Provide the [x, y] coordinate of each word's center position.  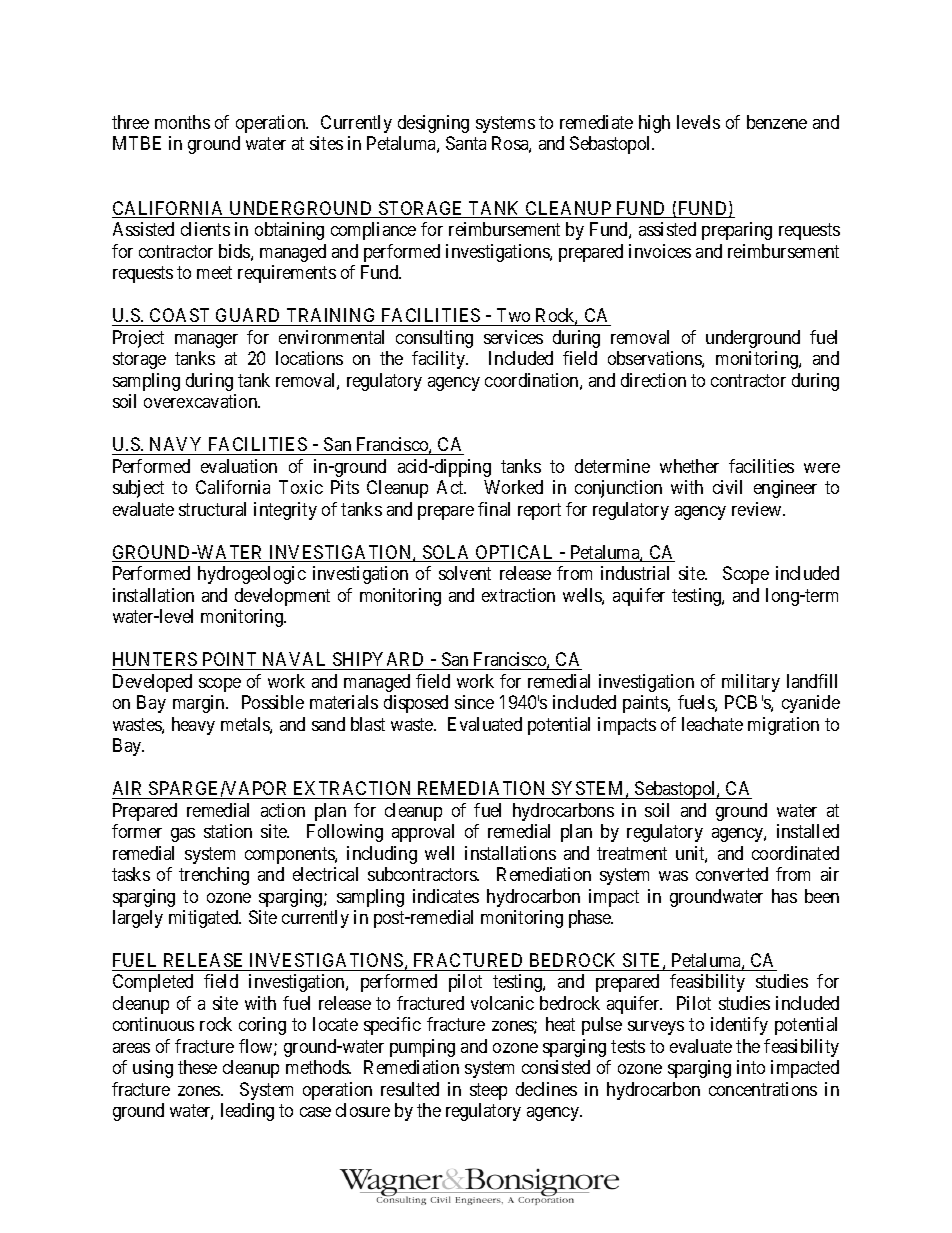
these [197, 1067]
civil [727, 487]
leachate [712, 724]
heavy [193, 726]
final [494, 509]
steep [488, 1091]
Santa [466, 143]
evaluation [239, 466]
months [182, 122]
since [474, 702]
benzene [777, 122]
